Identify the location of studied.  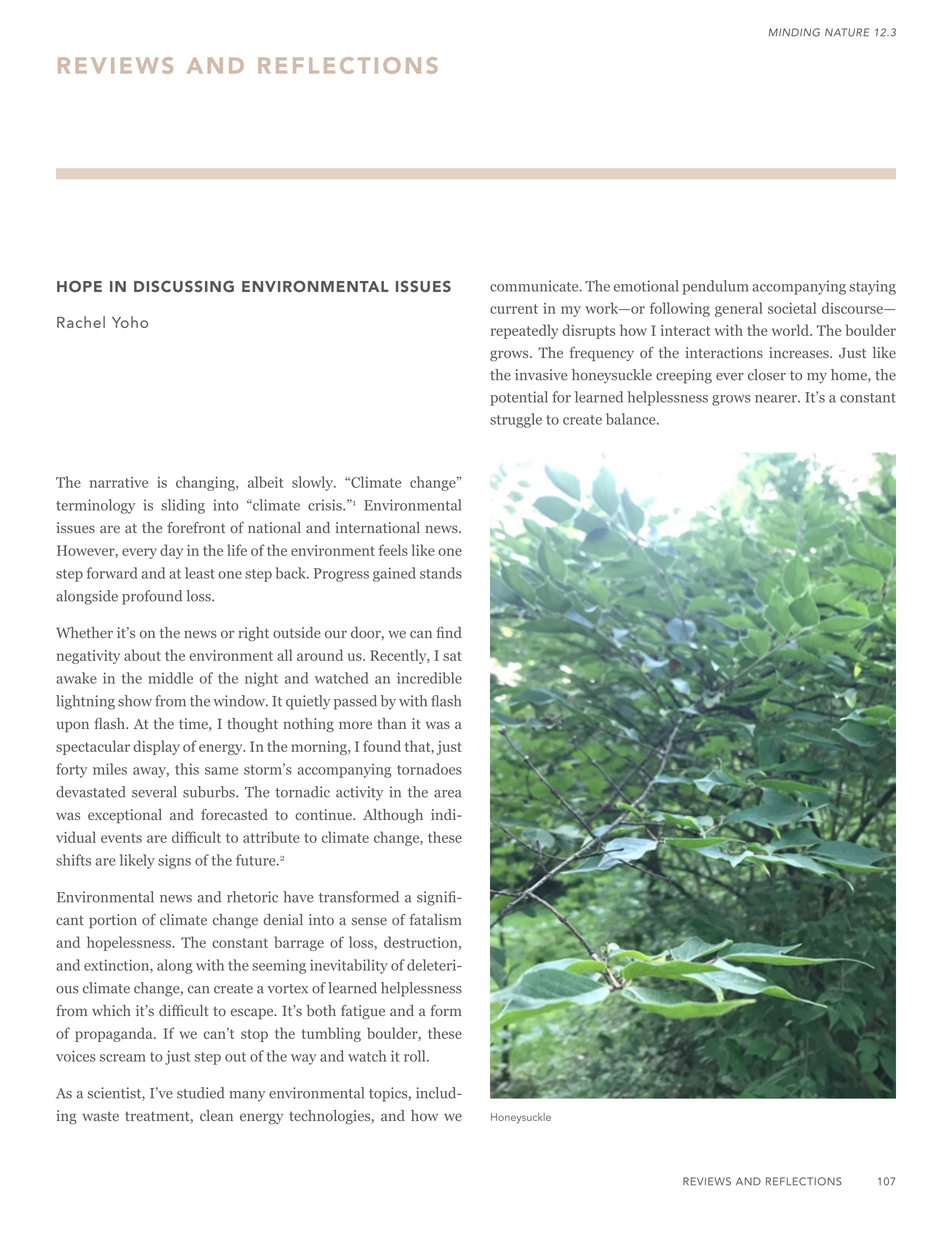
(201, 1093).
